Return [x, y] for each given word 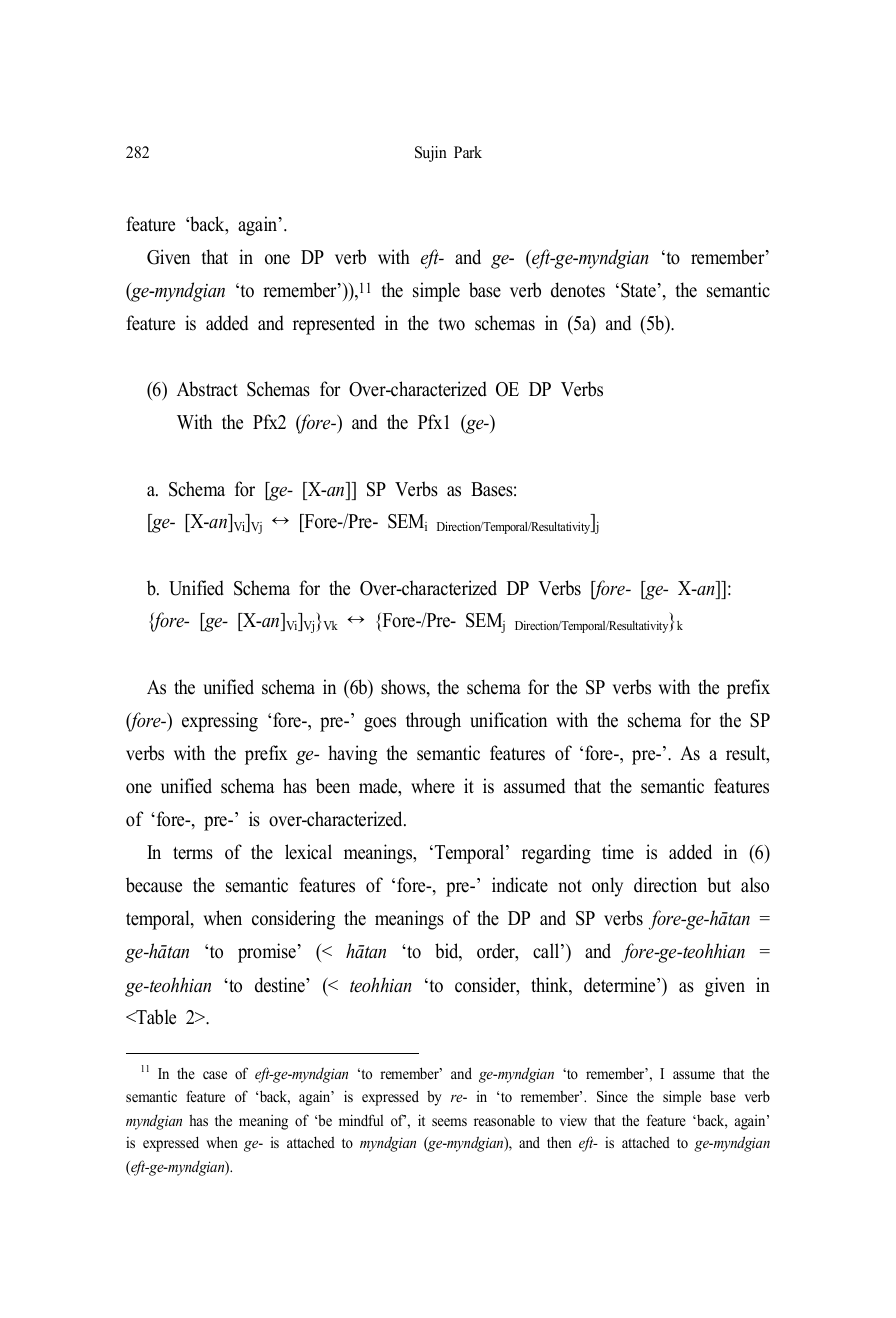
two [451, 324]
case [215, 1075]
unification [508, 720]
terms [193, 853]
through [433, 722]
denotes [578, 290]
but [719, 885]
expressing [220, 722]
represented [334, 325]
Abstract [207, 389]
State [638, 290]
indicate [520, 885]
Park [468, 152]
